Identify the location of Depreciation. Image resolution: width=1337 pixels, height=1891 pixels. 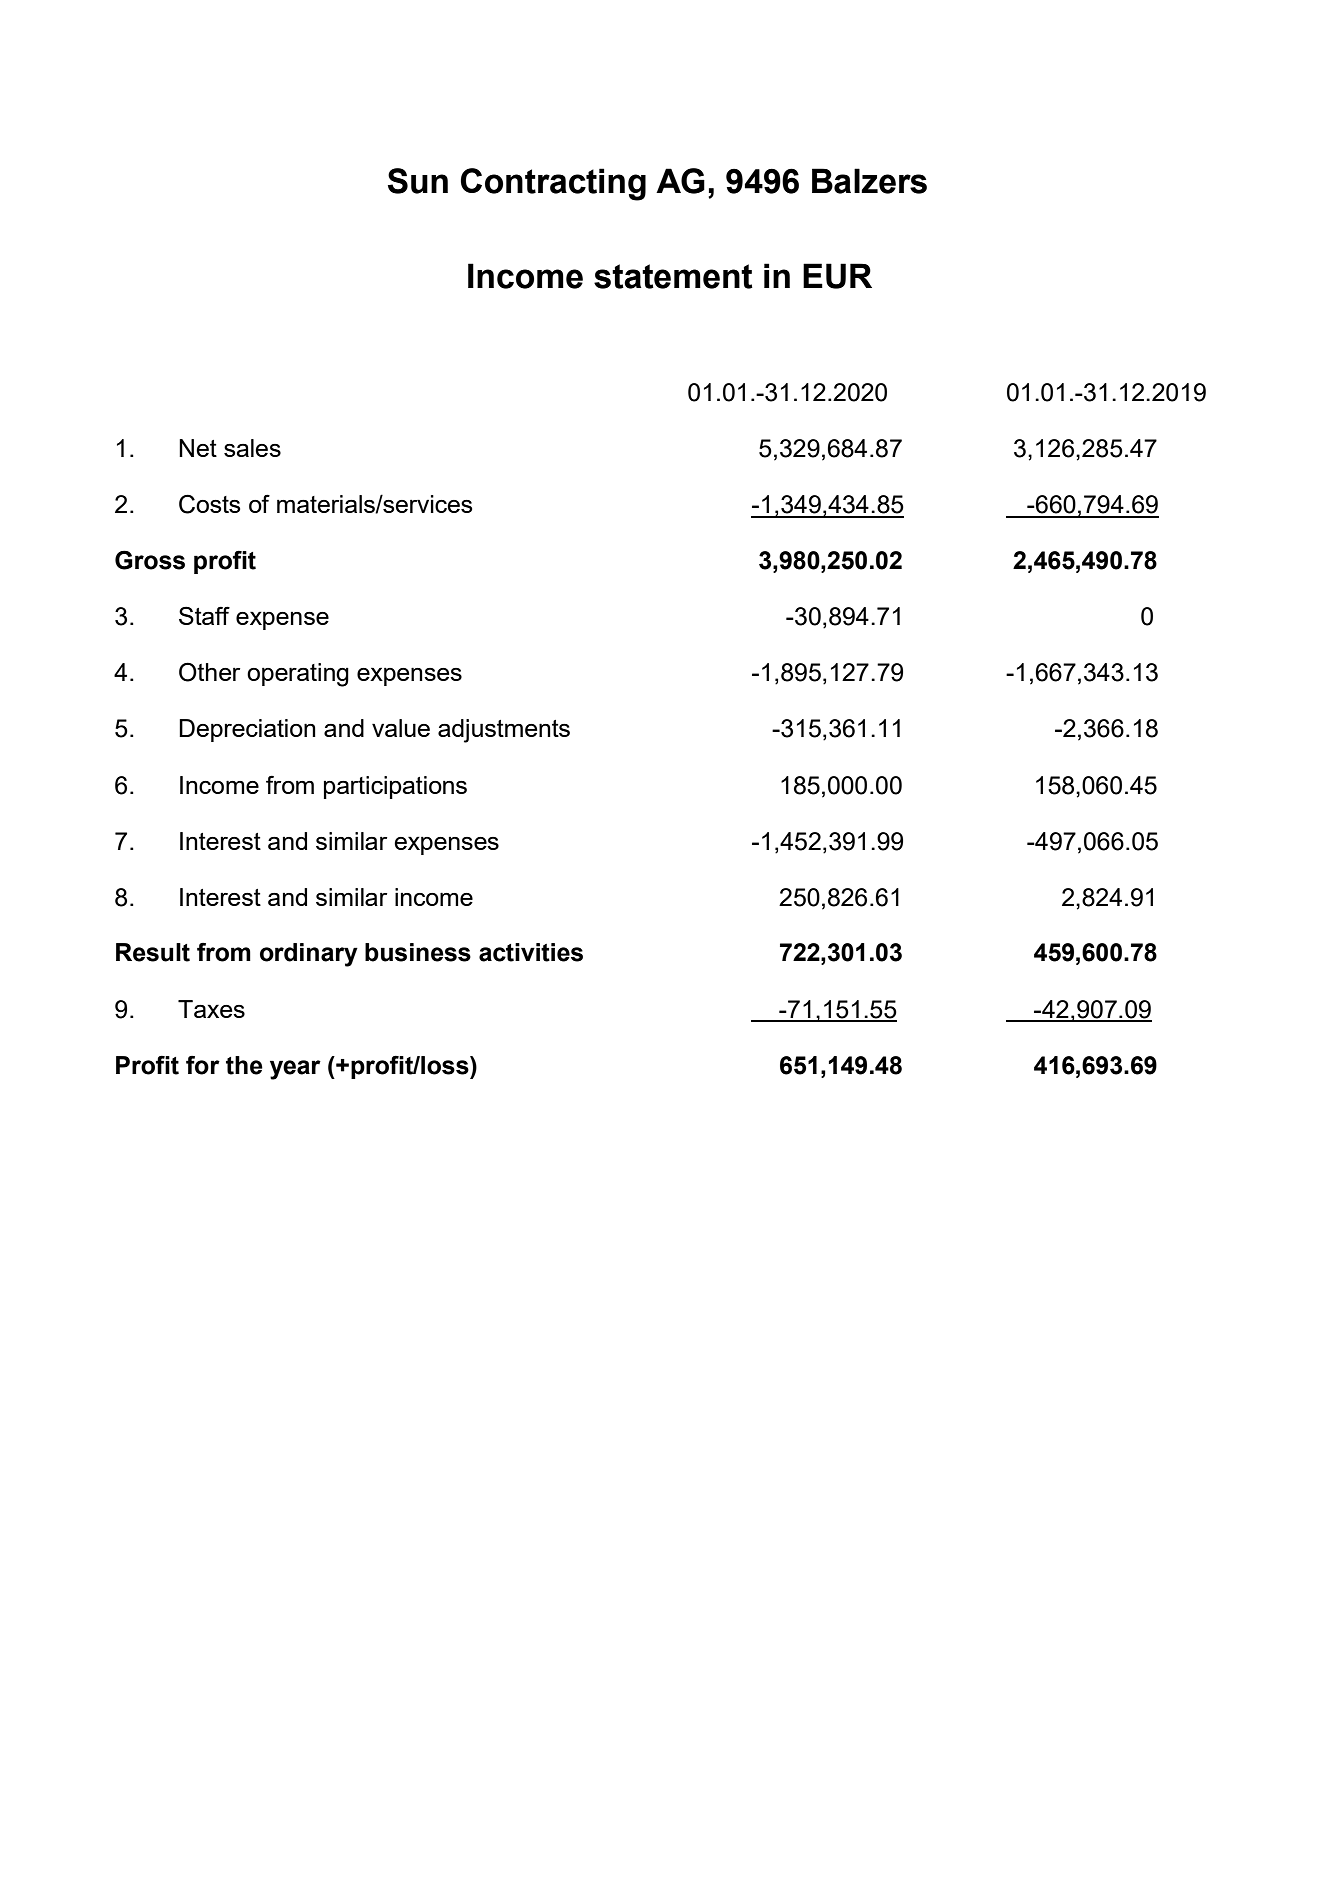
(247, 730).
